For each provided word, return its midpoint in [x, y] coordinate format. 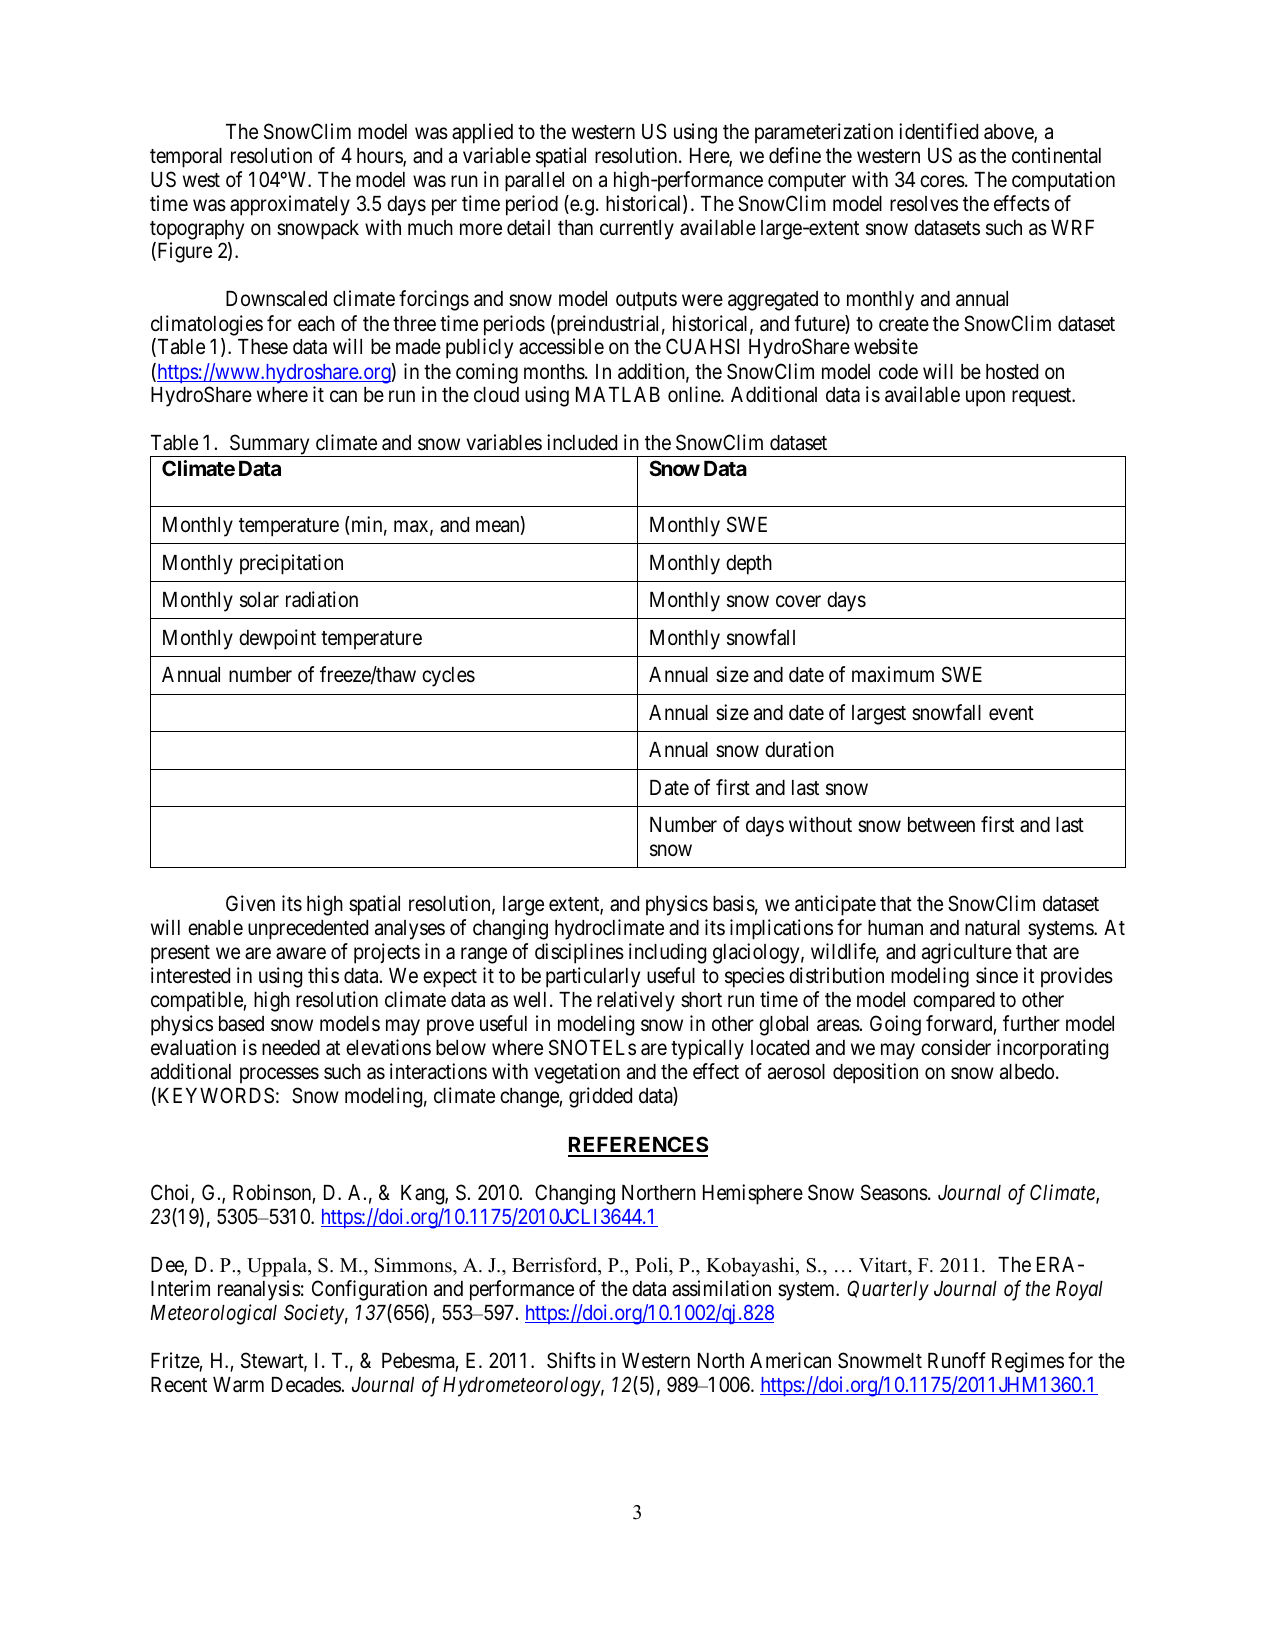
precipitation [291, 564]
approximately [290, 205]
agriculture [967, 953]
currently [637, 230]
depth [749, 565]
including [667, 953]
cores [942, 181]
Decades [306, 1385]
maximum [893, 674]
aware [301, 953]
